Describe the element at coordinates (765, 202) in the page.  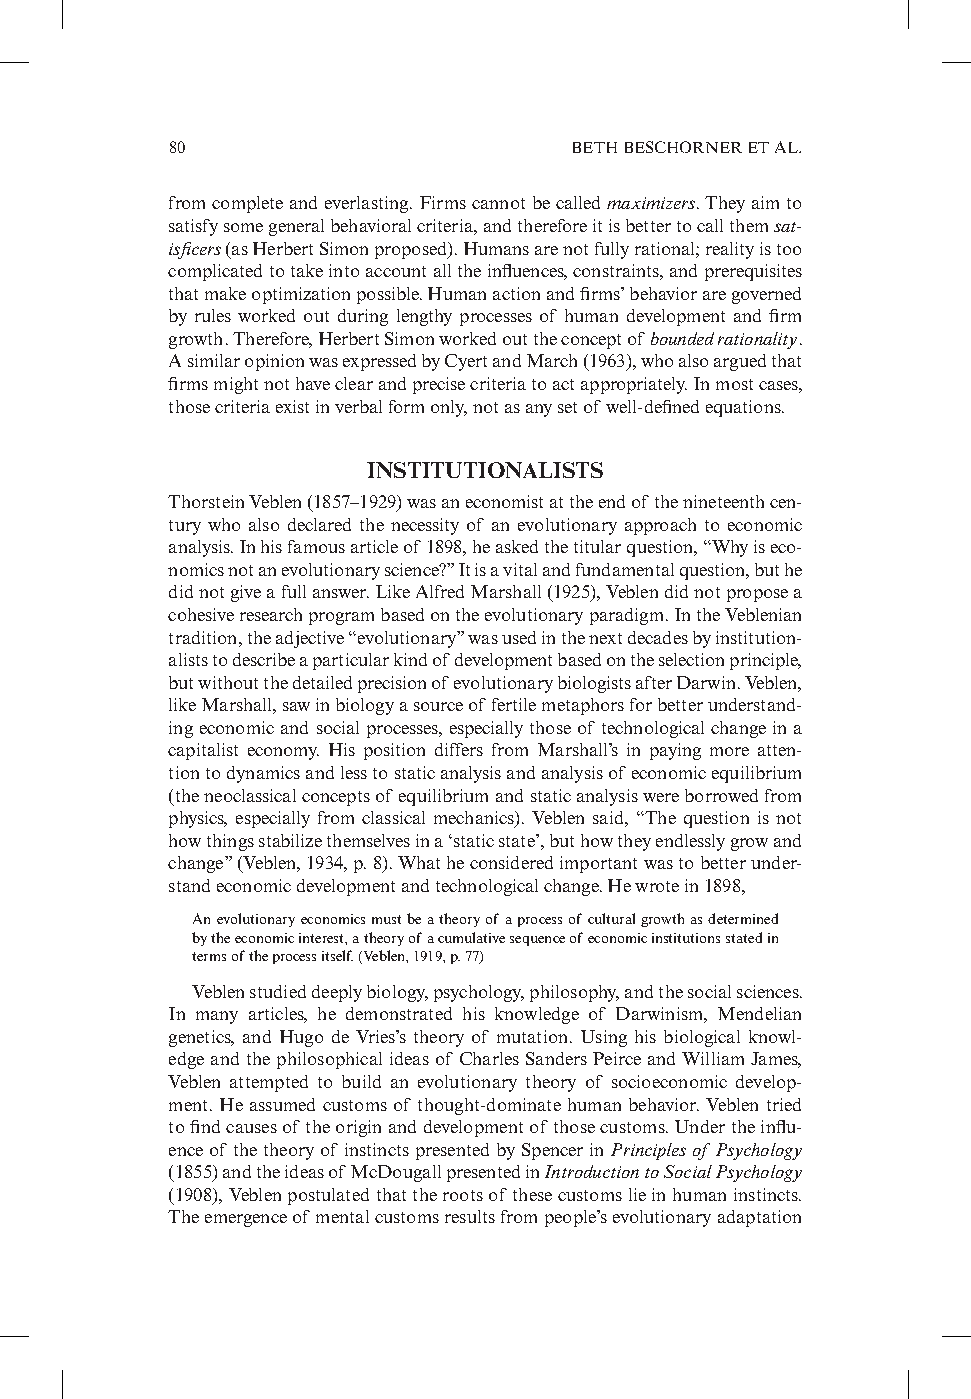
I see `aim` at that location.
